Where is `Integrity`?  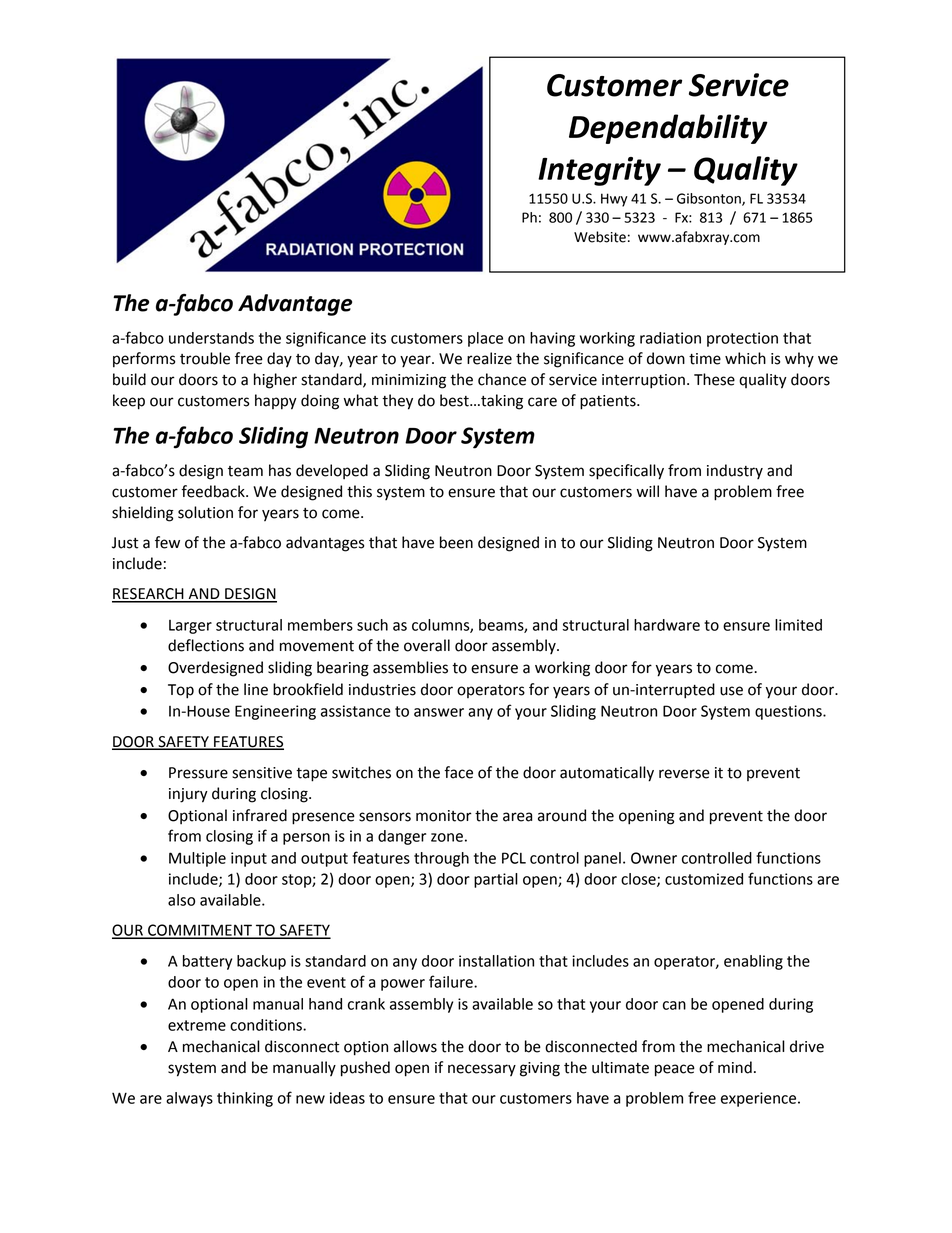 Integrity is located at coordinates (599, 171).
